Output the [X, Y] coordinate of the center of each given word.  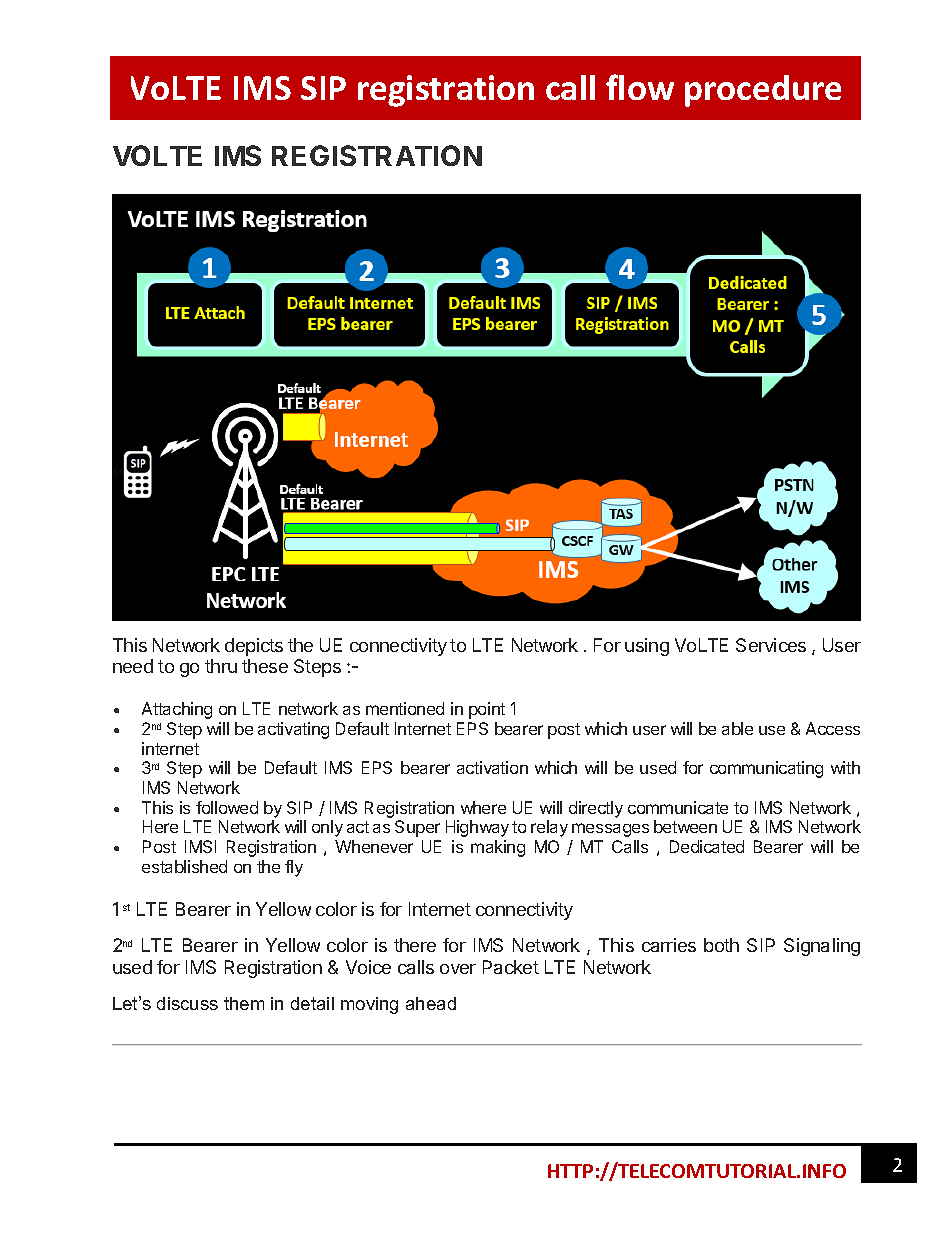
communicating [766, 769]
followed [227, 807]
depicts [254, 647]
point [487, 710]
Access [833, 728]
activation [492, 767]
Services [771, 645]
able [737, 728]
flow [640, 87]
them [244, 1003]
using [647, 647]
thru [221, 666]
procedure [763, 91]
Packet [511, 967]
